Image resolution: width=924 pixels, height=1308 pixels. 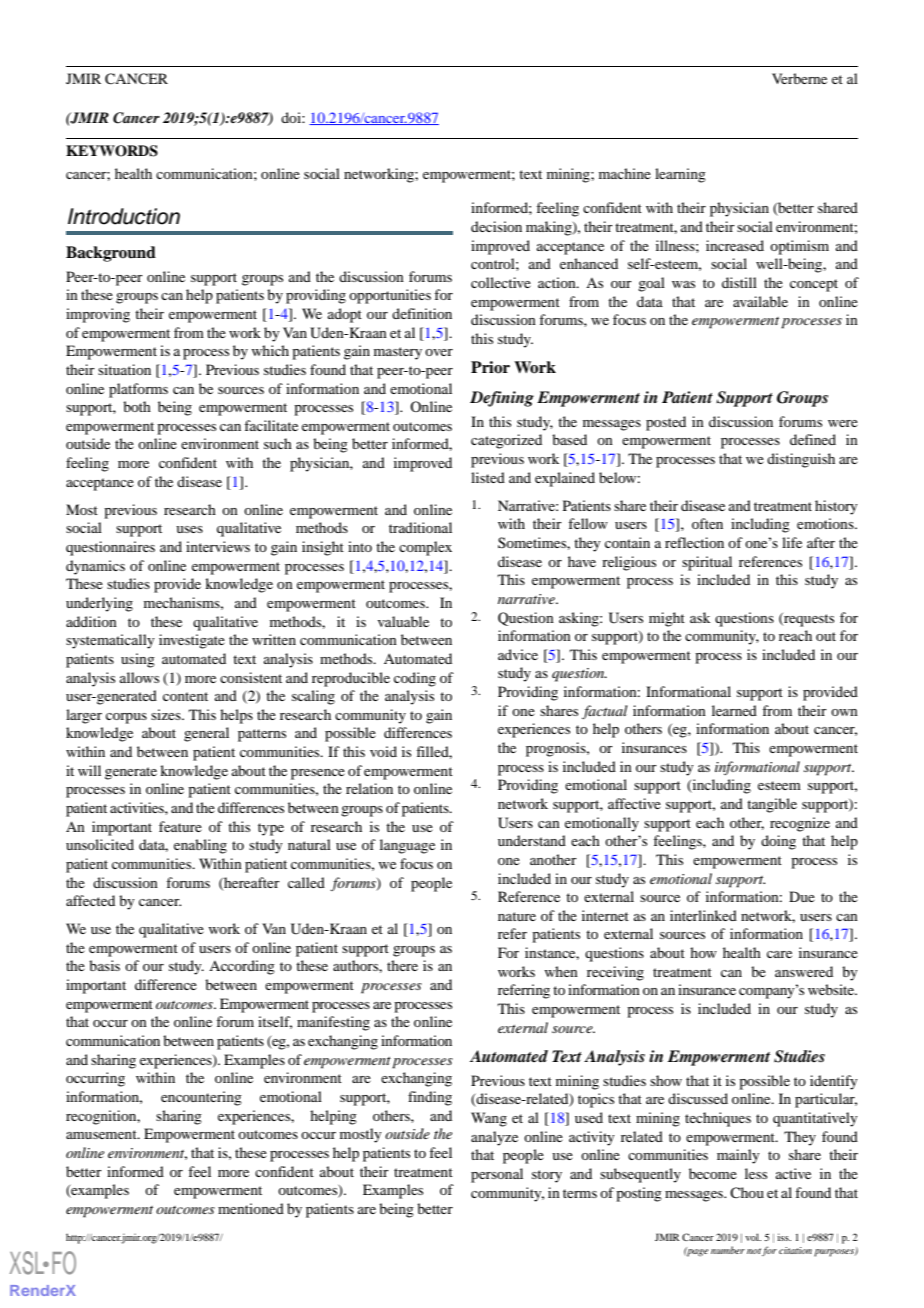 What do you see at coordinates (680, 175) in the screenshot?
I see `learning` at bounding box center [680, 175].
